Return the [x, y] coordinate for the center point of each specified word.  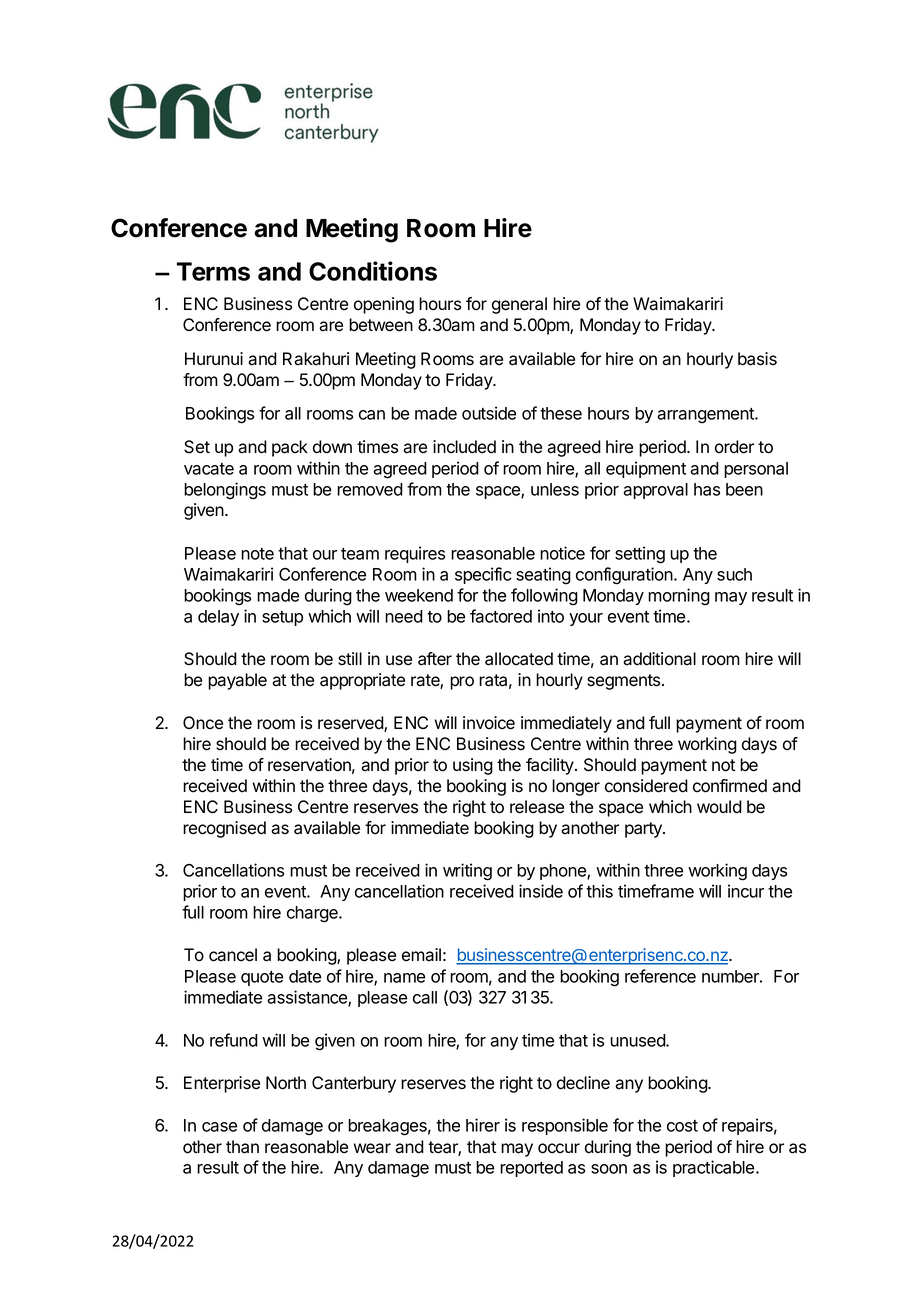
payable [237, 681]
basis [757, 359]
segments [625, 682]
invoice [489, 723]
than [242, 1147]
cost [682, 1126]
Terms [213, 271]
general [519, 305]
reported [531, 1169]
